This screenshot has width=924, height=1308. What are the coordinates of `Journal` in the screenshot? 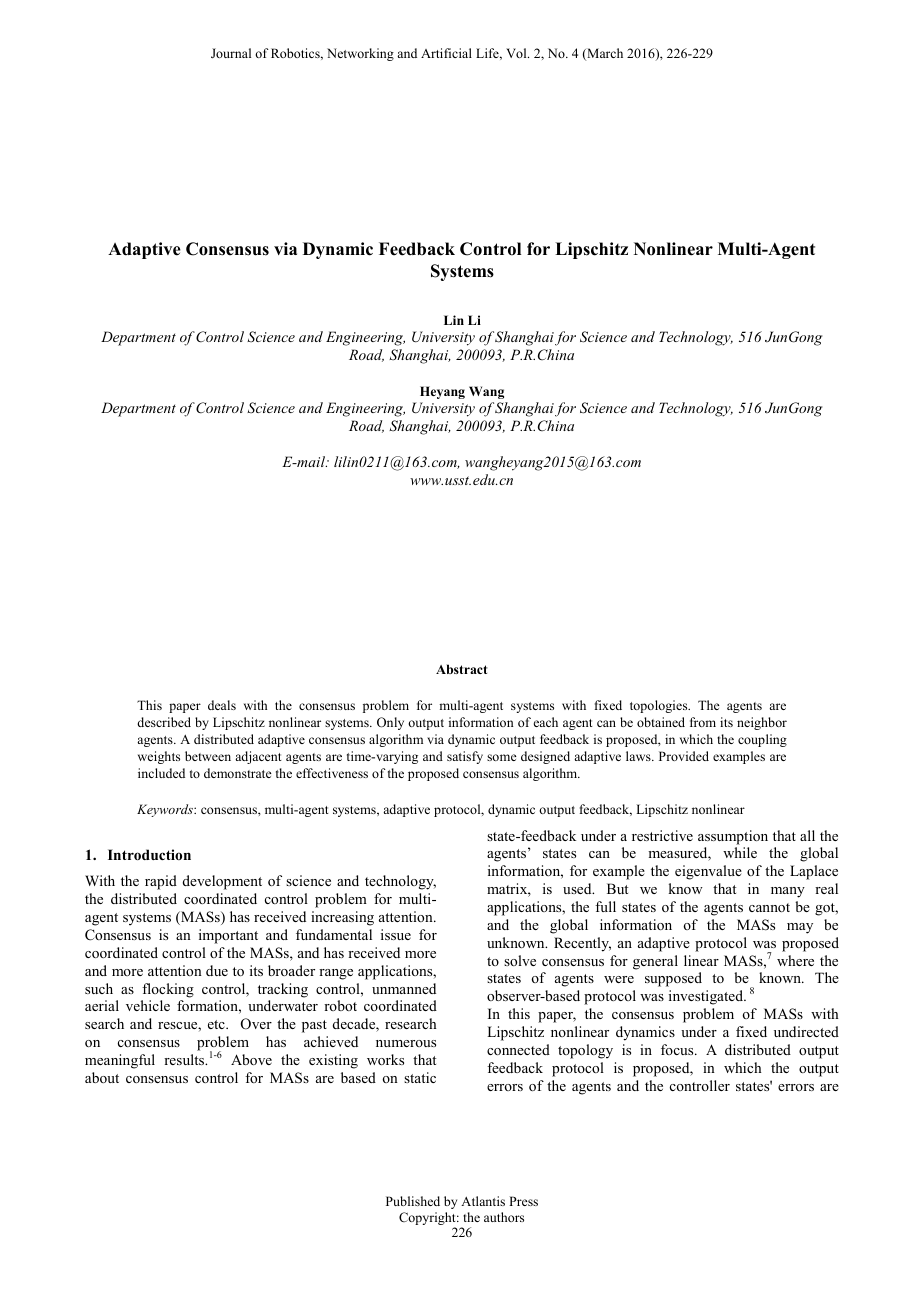 It's located at (231, 53).
